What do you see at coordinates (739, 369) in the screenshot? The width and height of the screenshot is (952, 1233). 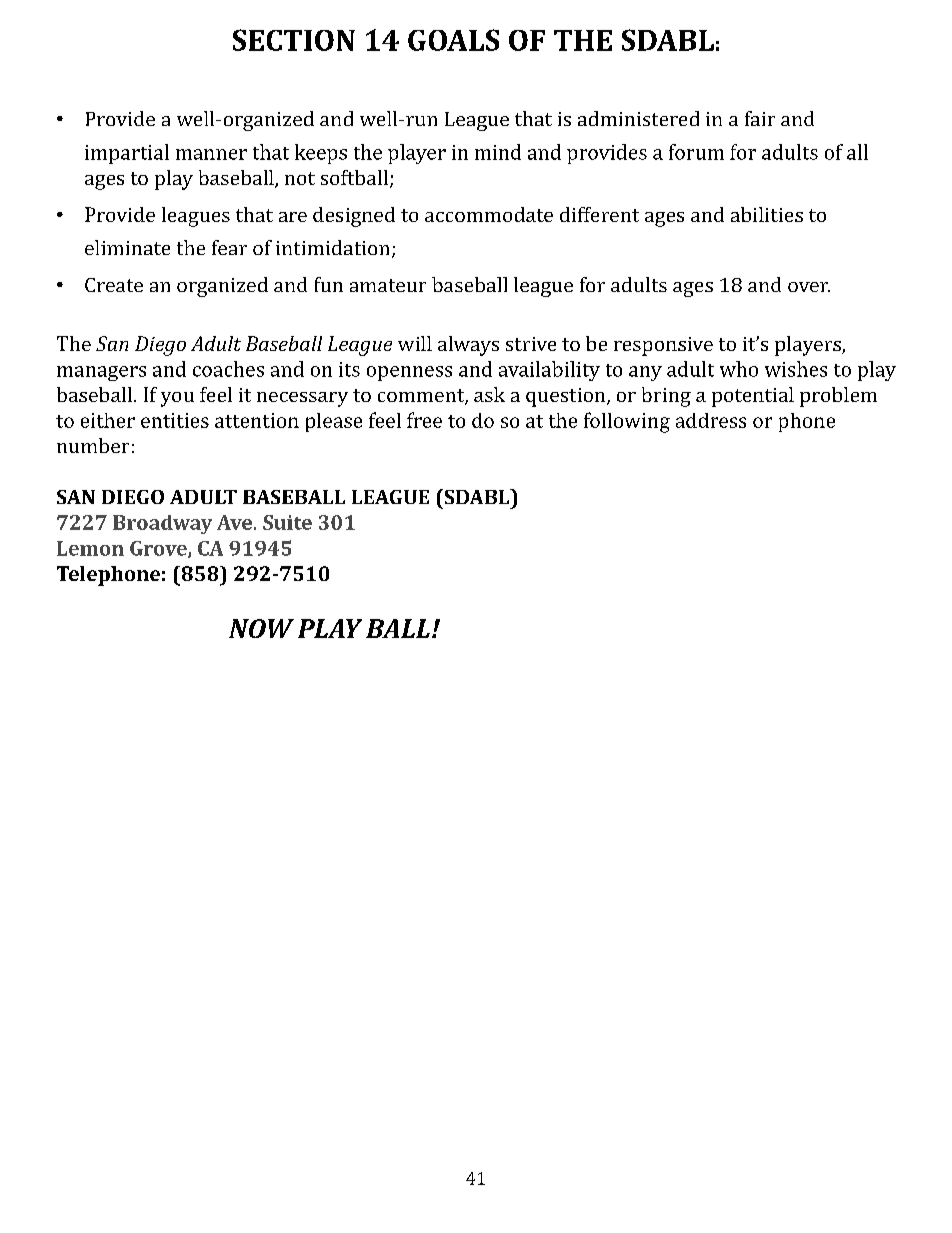 I see `who` at bounding box center [739, 369].
